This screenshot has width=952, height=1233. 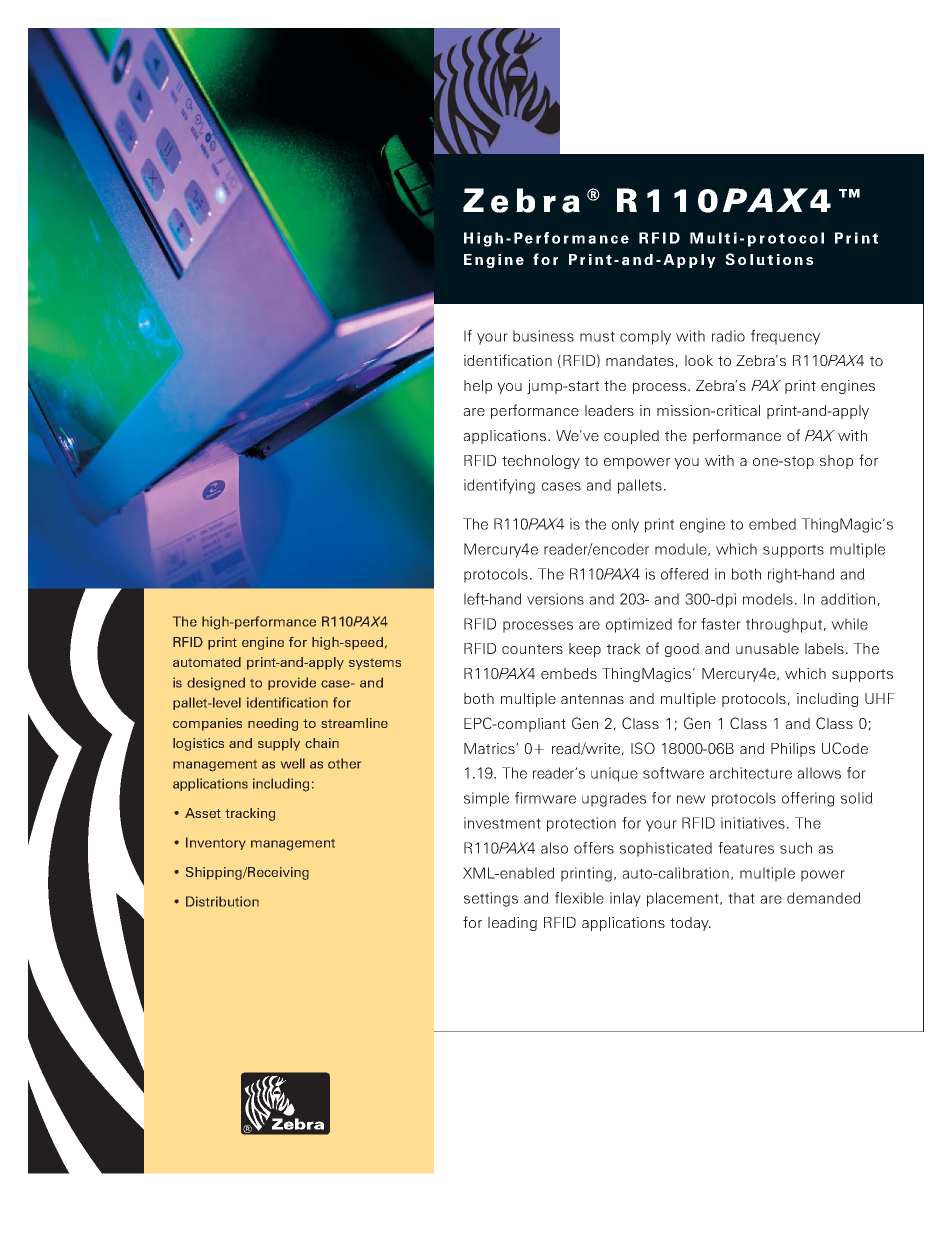 I want to click on Solutions, so click(x=769, y=259).
